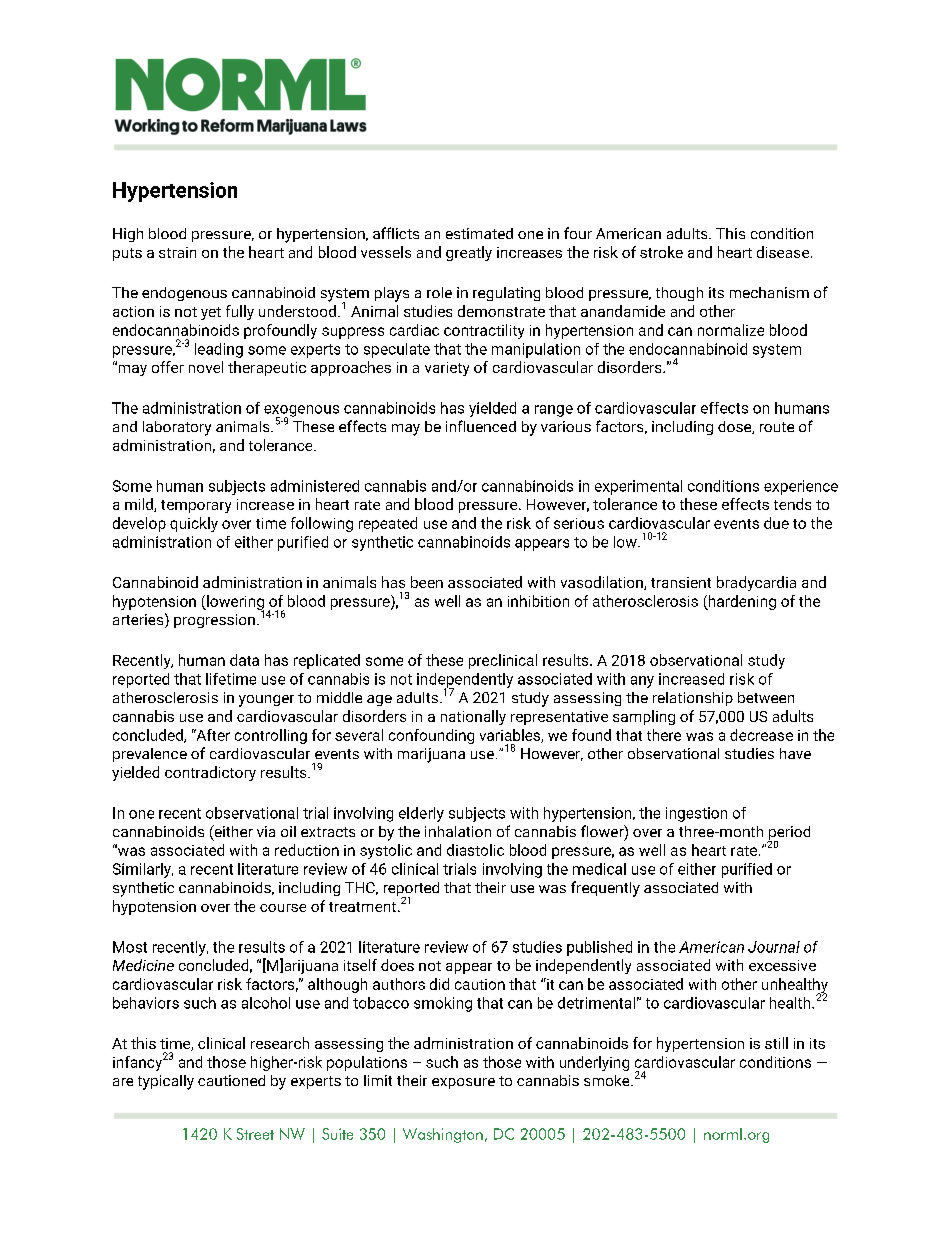  Describe the element at coordinates (475, 850) in the screenshot. I see `diastolic` at that location.
